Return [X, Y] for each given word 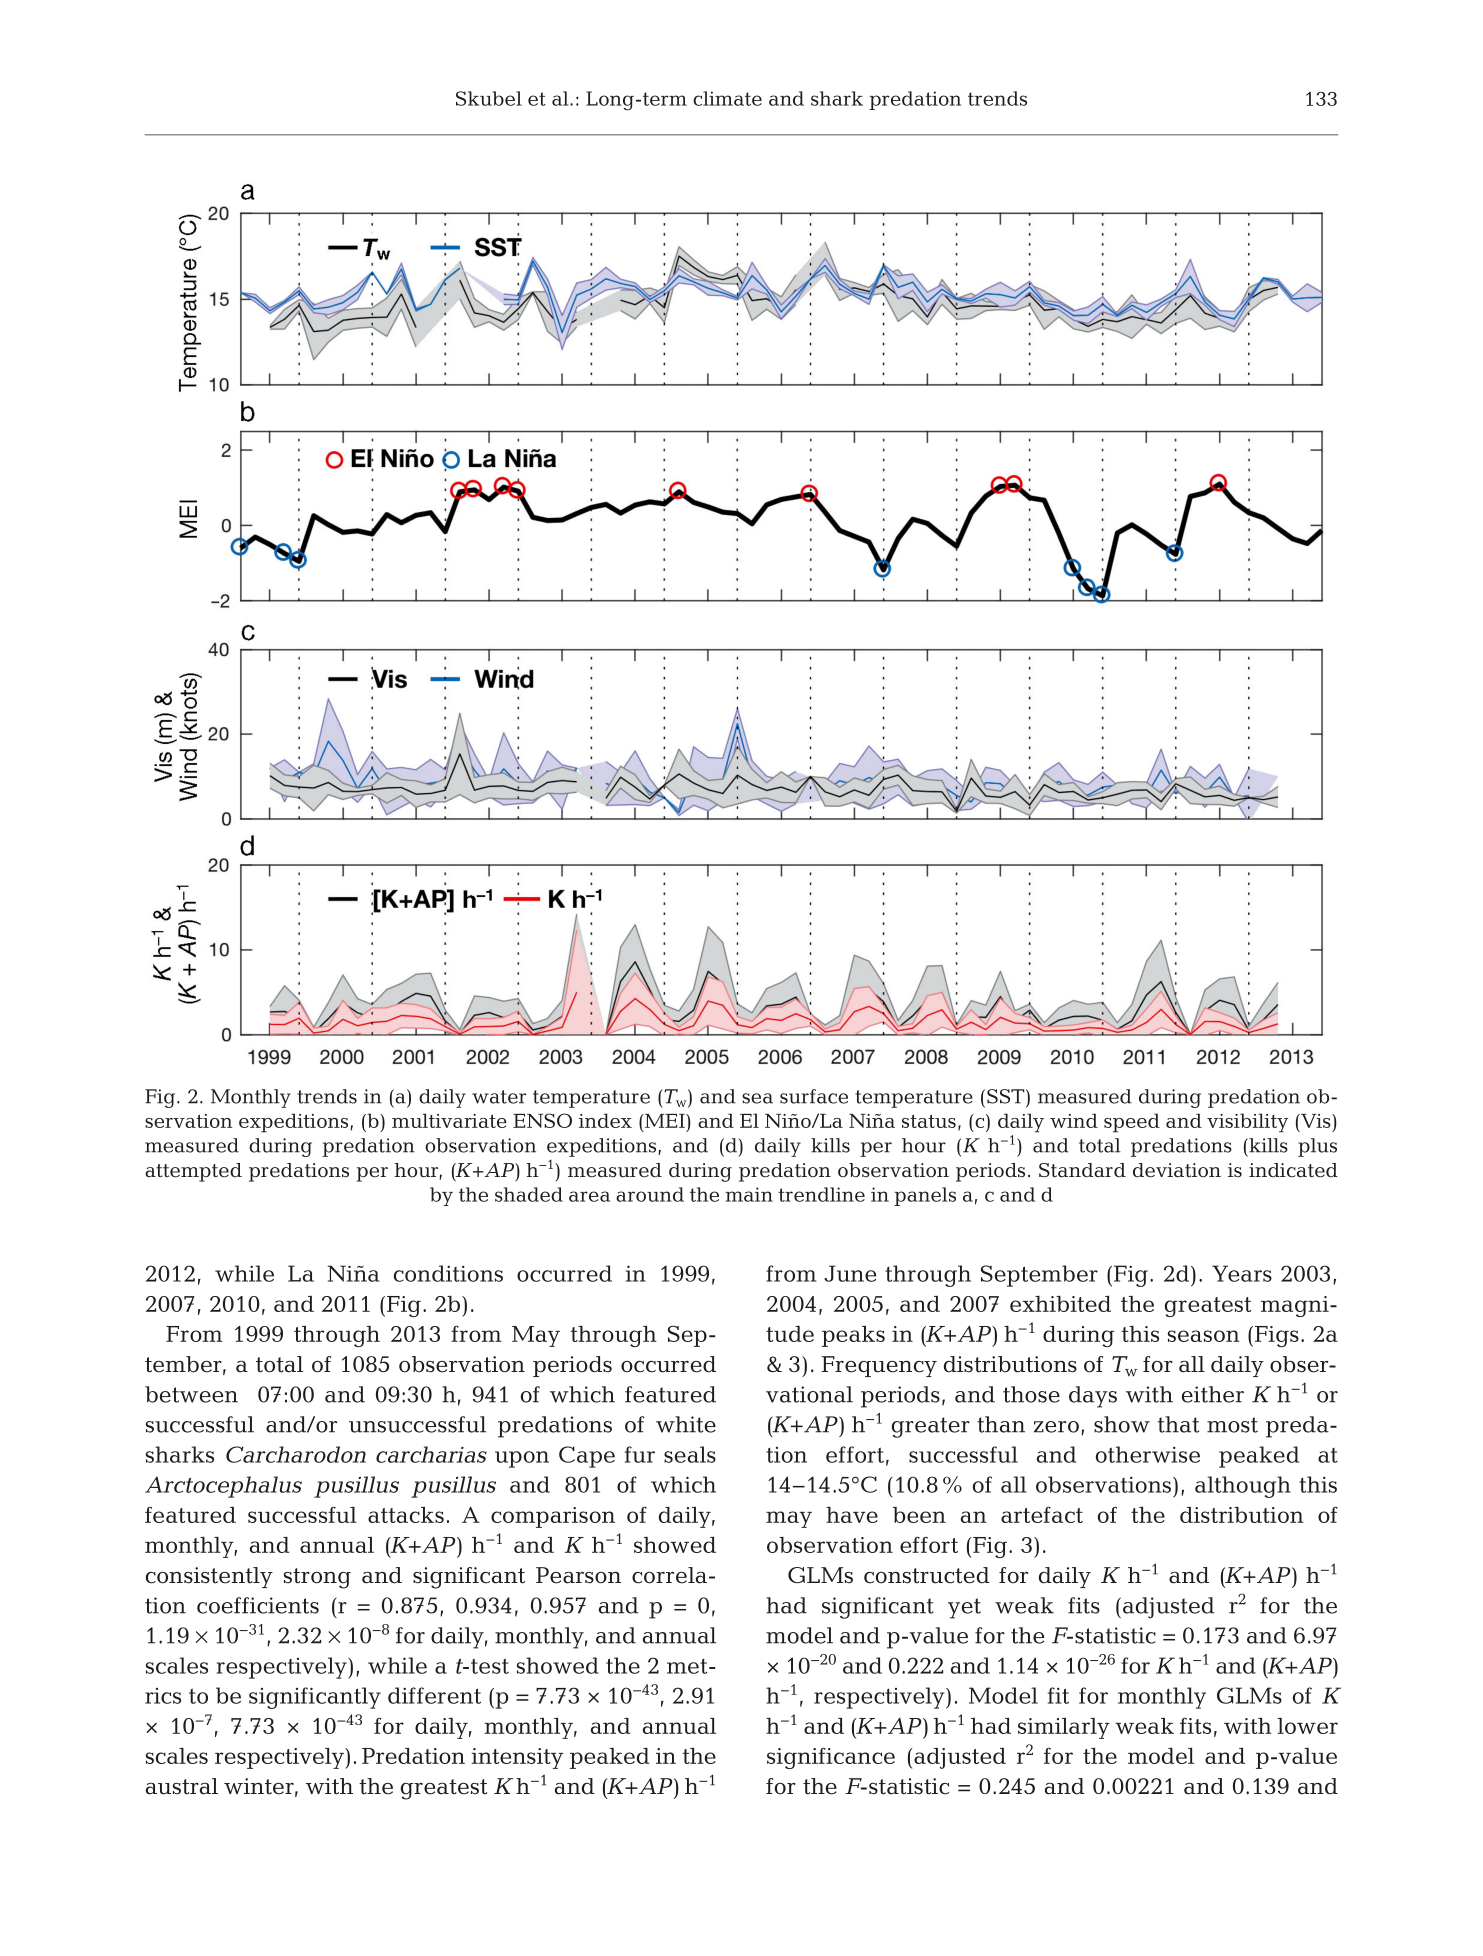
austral [182, 1786]
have [852, 1515]
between [191, 1394]
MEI [665, 1121]
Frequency [879, 1366]
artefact [1042, 1514]
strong [317, 1578]
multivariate [449, 1120]
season [1204, 1336]
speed [1132, 1123]
